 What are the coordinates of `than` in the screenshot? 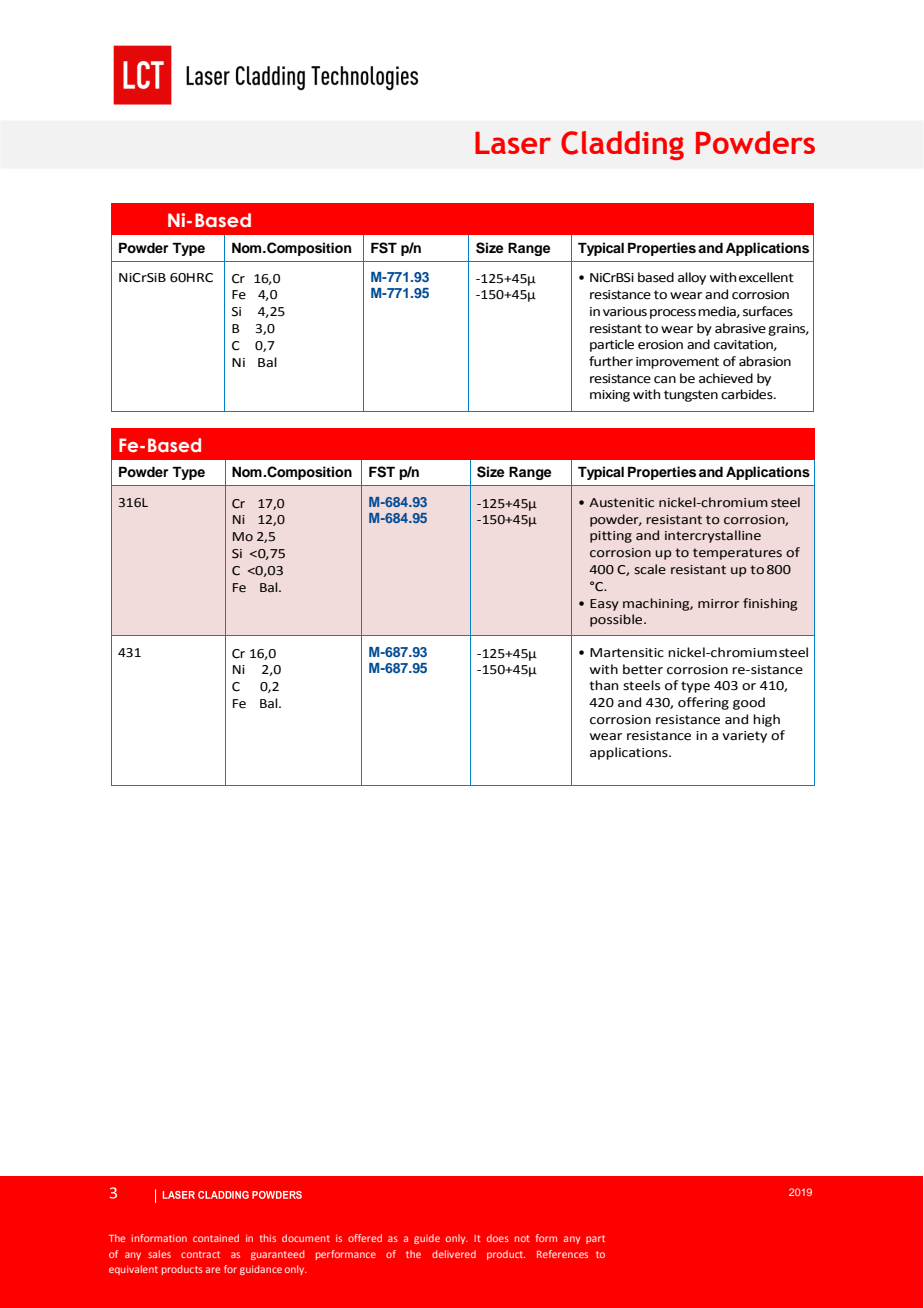 It's located at (603, 685).
